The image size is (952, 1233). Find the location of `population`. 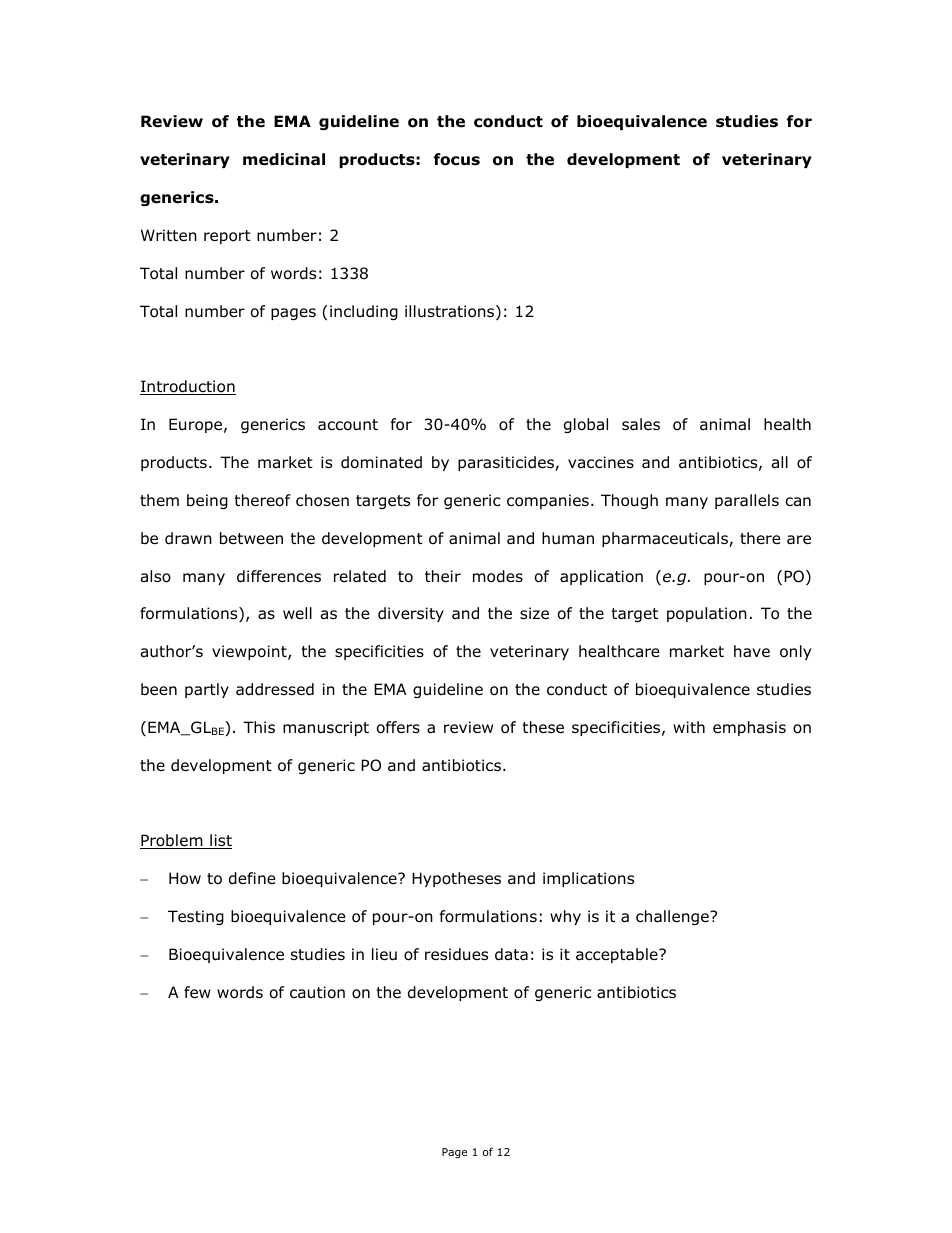

population is located at coordinates (707, 614).
